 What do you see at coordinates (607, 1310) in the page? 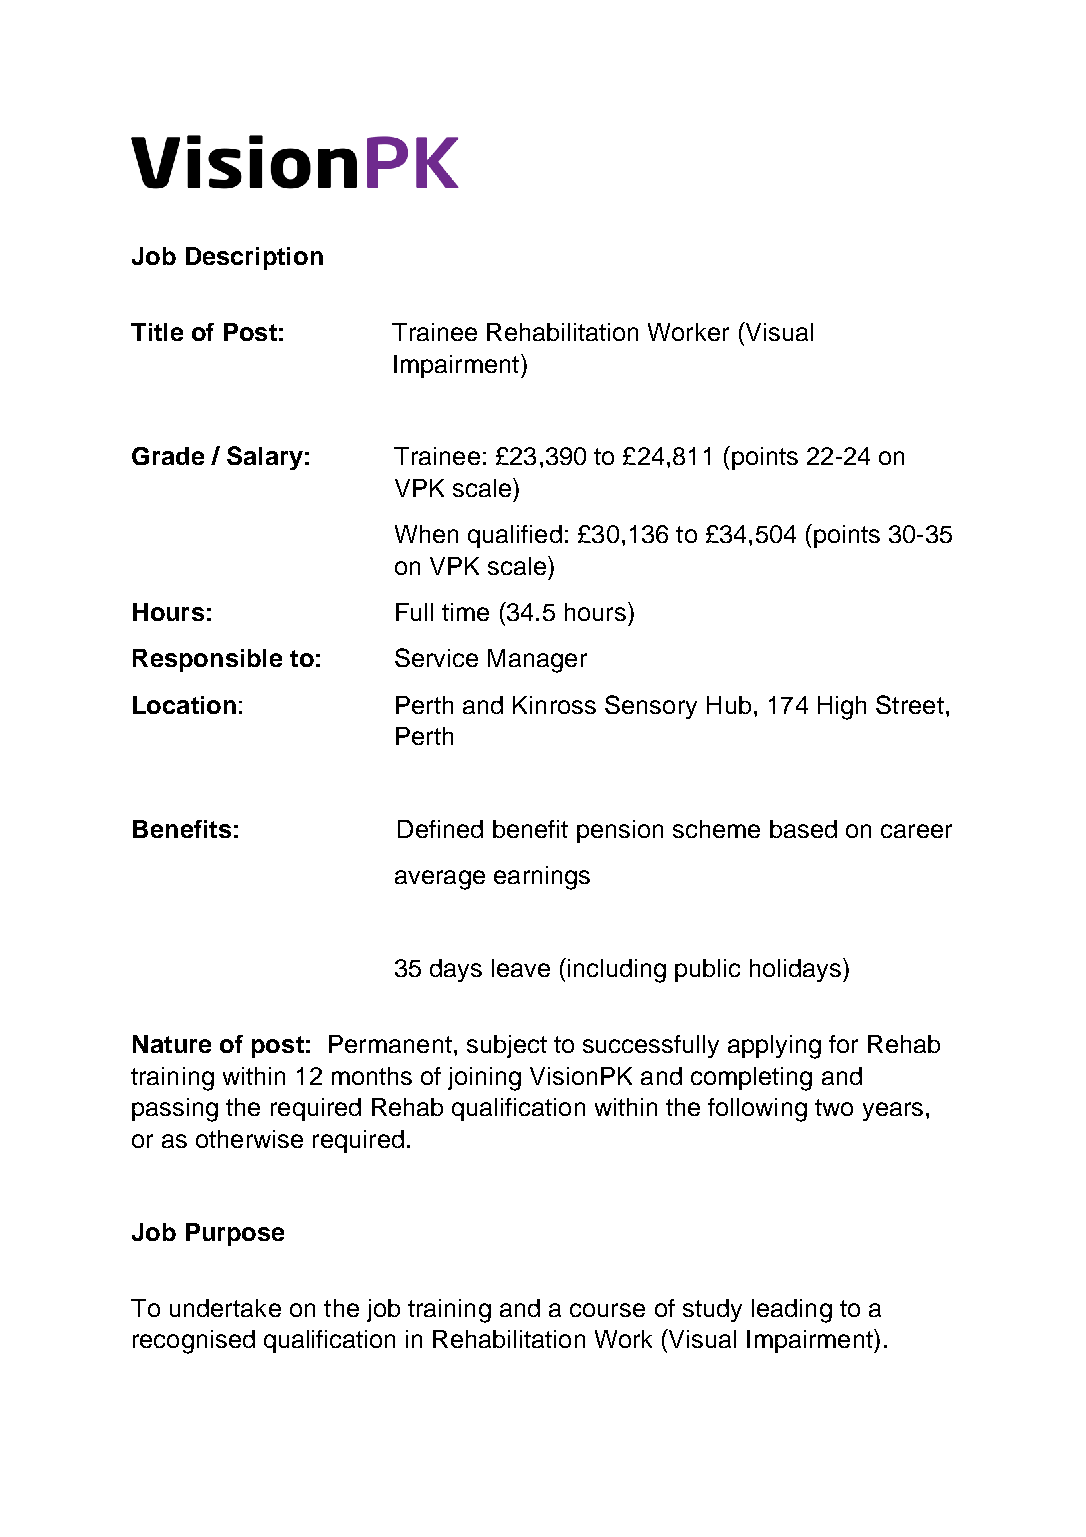
I see `course` at bounding box center [607, 1310].
